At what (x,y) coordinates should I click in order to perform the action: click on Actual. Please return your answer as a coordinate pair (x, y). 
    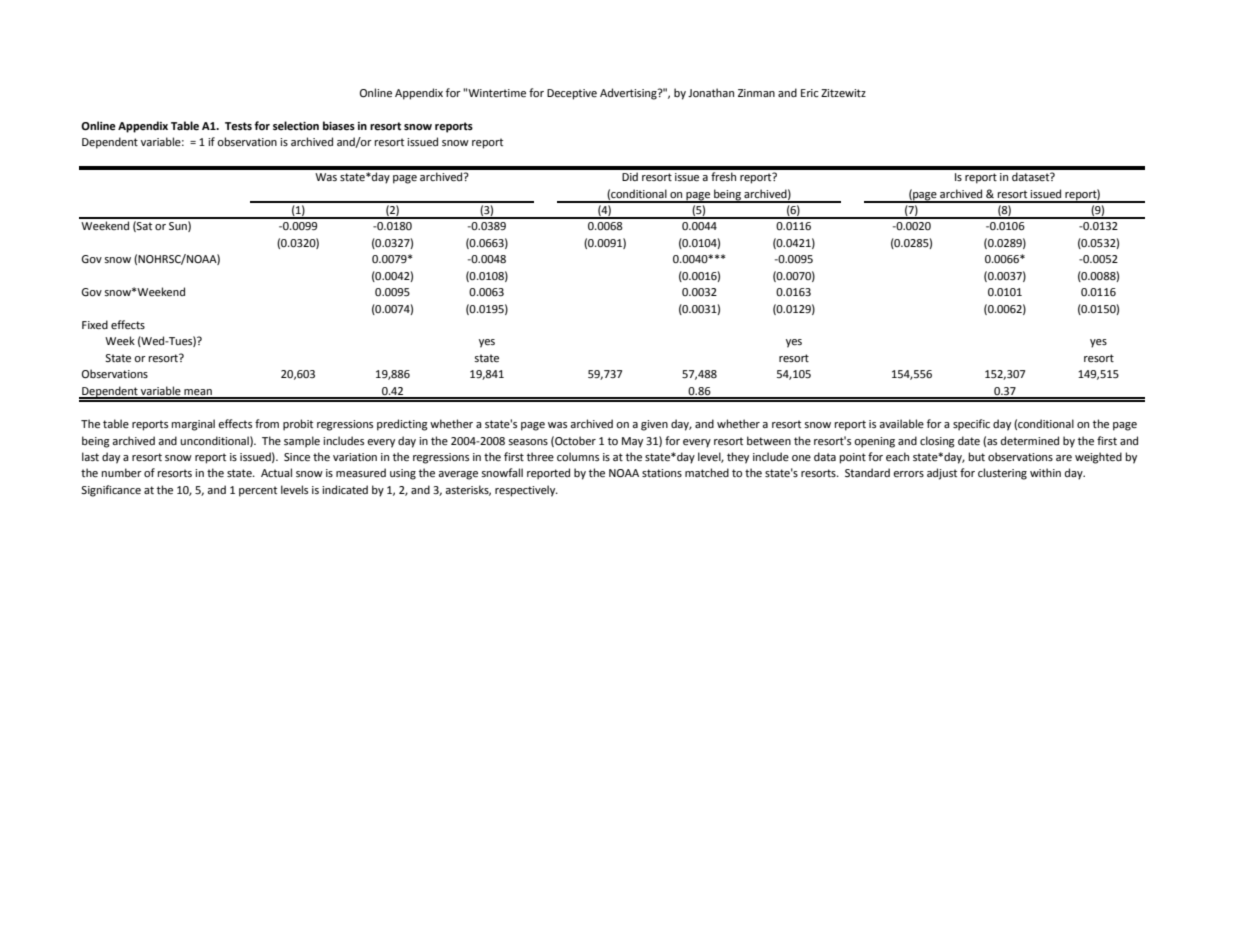
    Looking at the image, I should click on (276, 472).
